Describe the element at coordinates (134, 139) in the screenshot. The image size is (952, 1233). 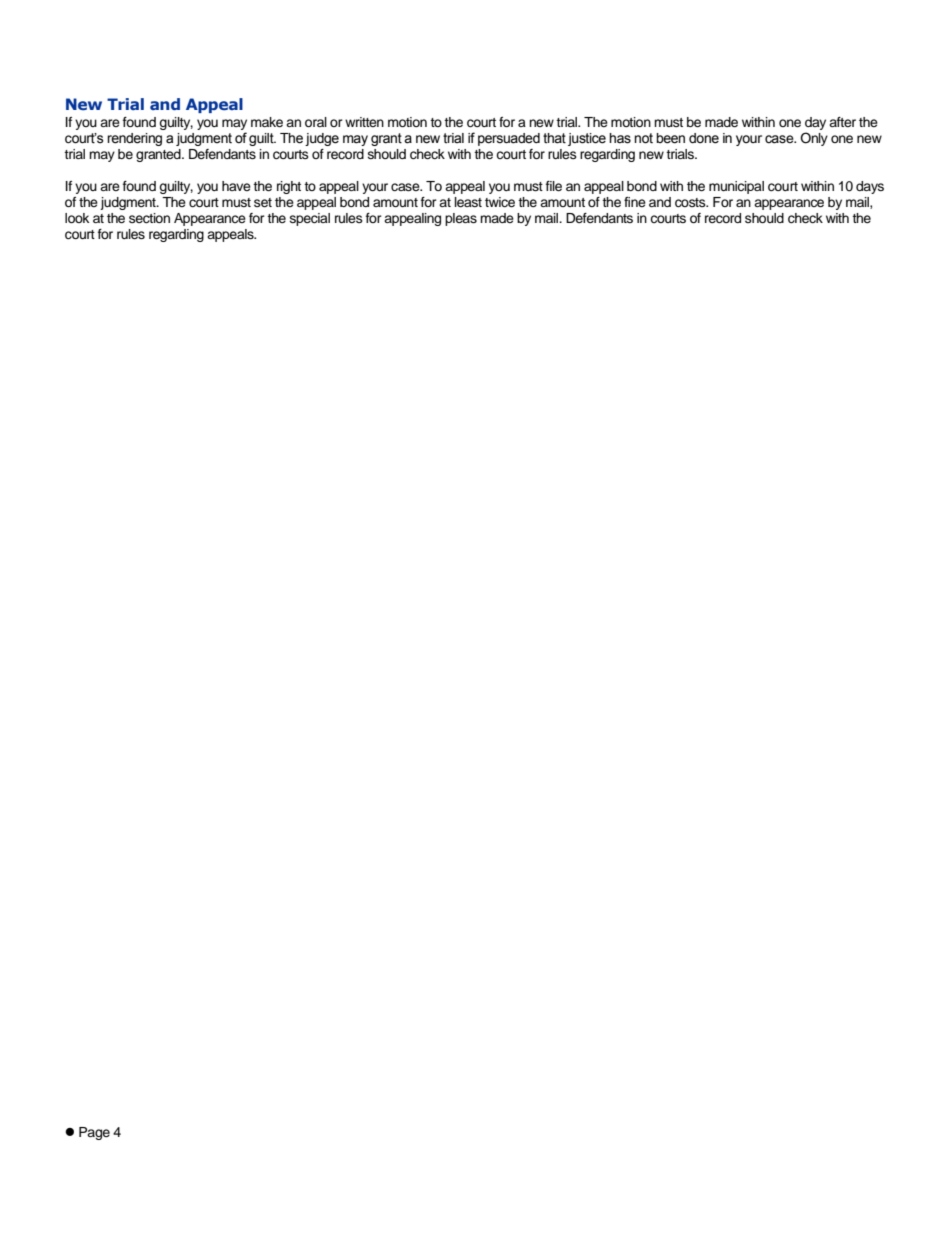
I see `rendering` at that location.
